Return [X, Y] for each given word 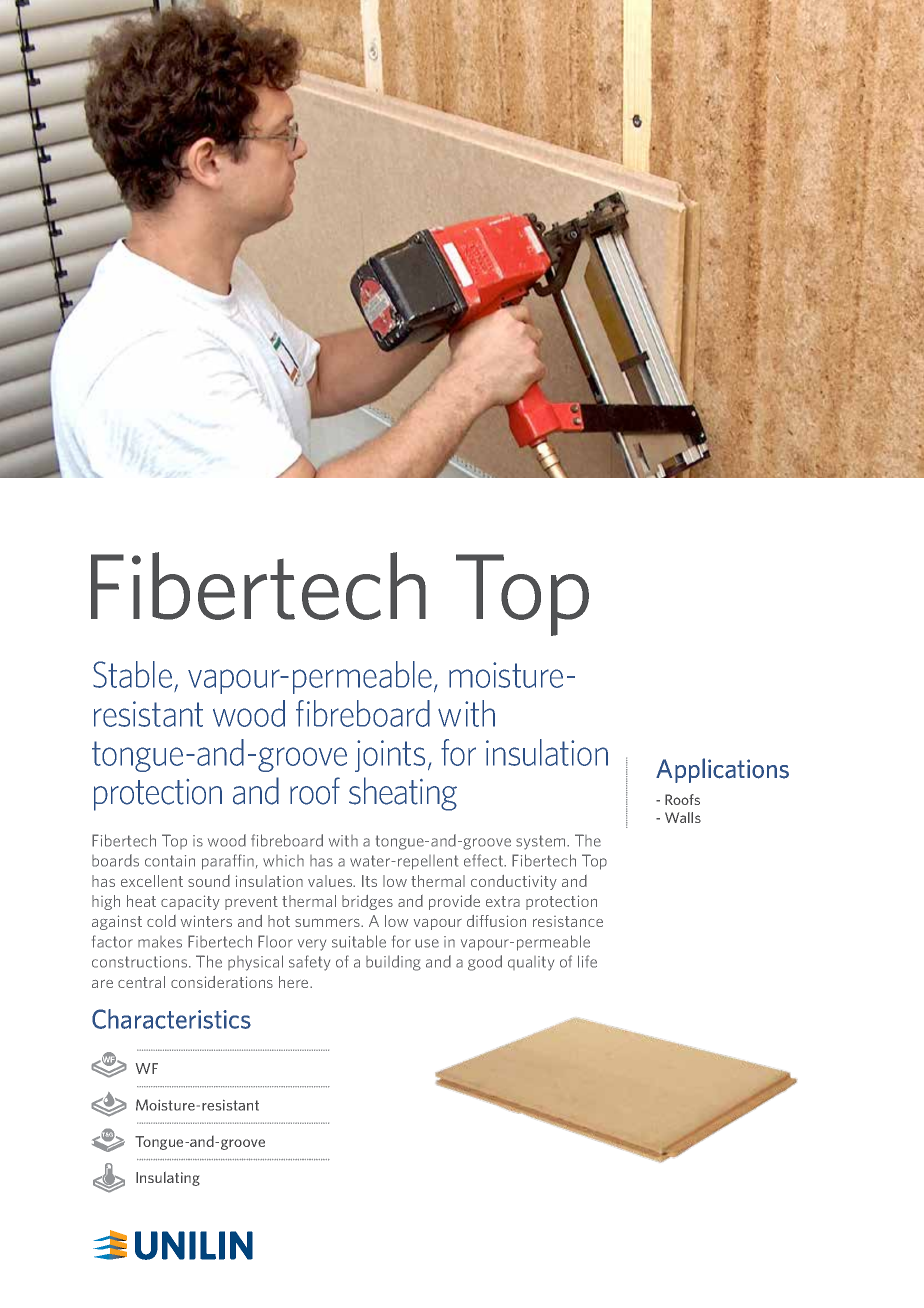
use [427, 943]
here [295, 982]
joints [390, 756]
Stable [132, 674]
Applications [722, 770]
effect [485, 860]
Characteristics [171, 1019]
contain [170, 861]
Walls [683, 817]
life [587, 961]
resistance [568, 921]
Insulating [168, 1179]
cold [161, 921]
